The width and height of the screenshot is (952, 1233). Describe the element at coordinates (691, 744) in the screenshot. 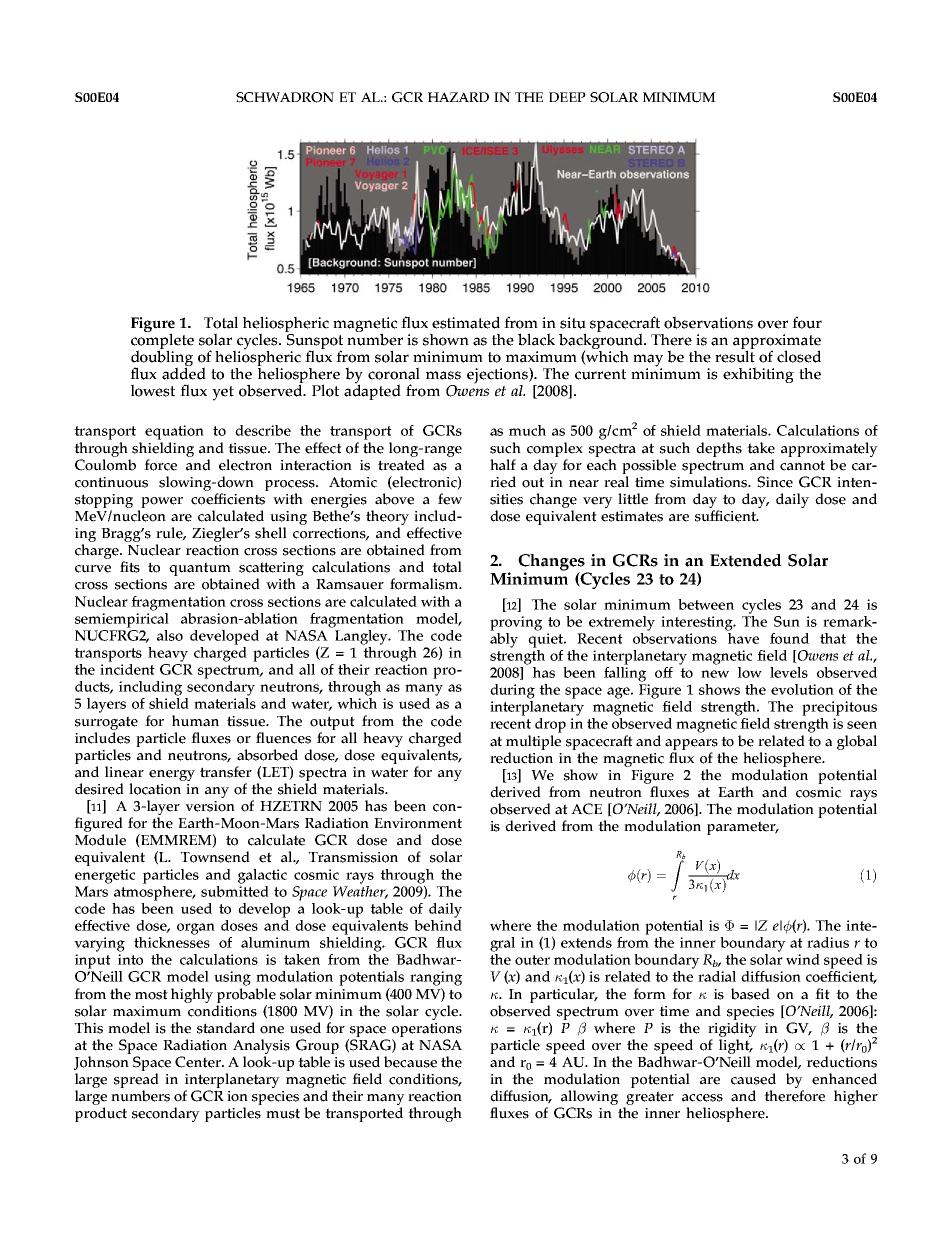

I see `appears` at that location.
